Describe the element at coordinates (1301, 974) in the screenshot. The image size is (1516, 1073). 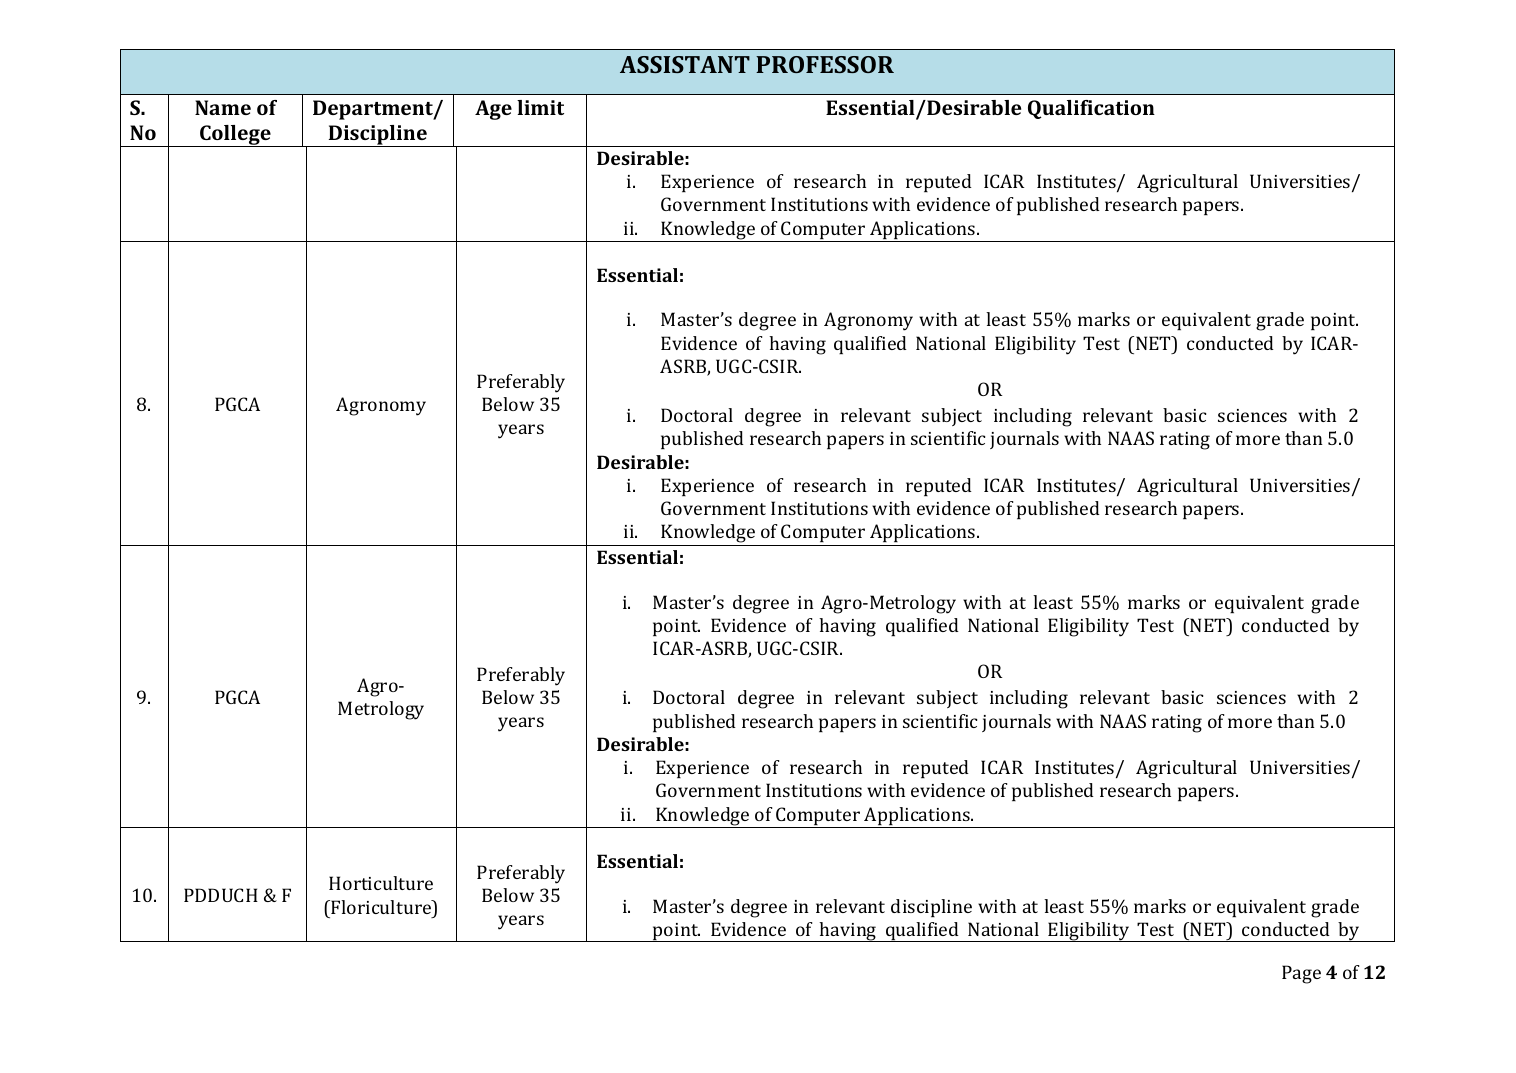
I see `Page` at that location.
